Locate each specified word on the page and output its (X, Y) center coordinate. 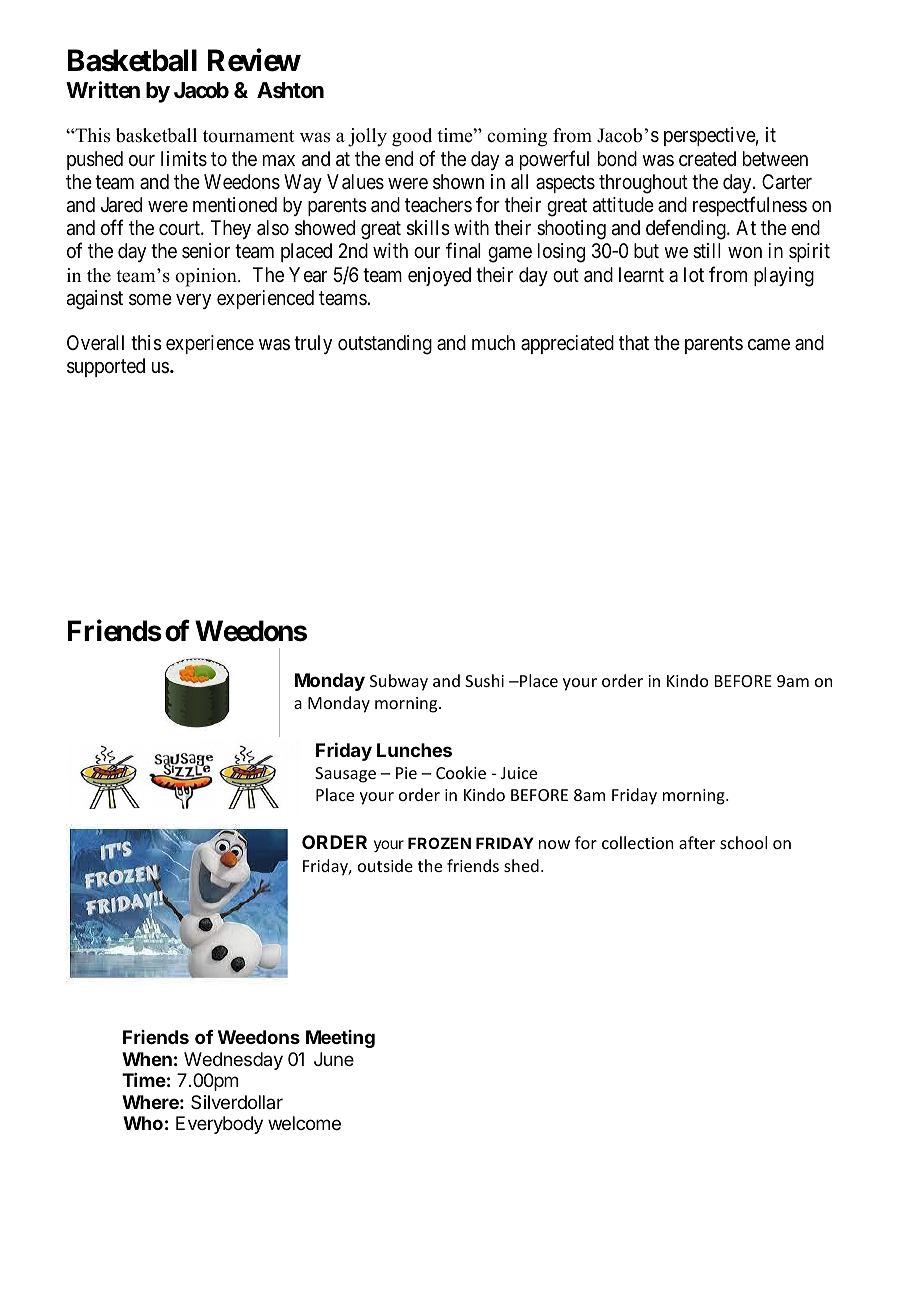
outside (385, 865)
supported (106, 367)
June (334, 1059)
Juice (519, 773)
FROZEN (439, 843)
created (707, 158)
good (412, 137)
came (769, 345)
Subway (399, 682)
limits (184, 159)
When (147, 1059)
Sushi (484, 680)
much (493, 342)
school (743, 842)
